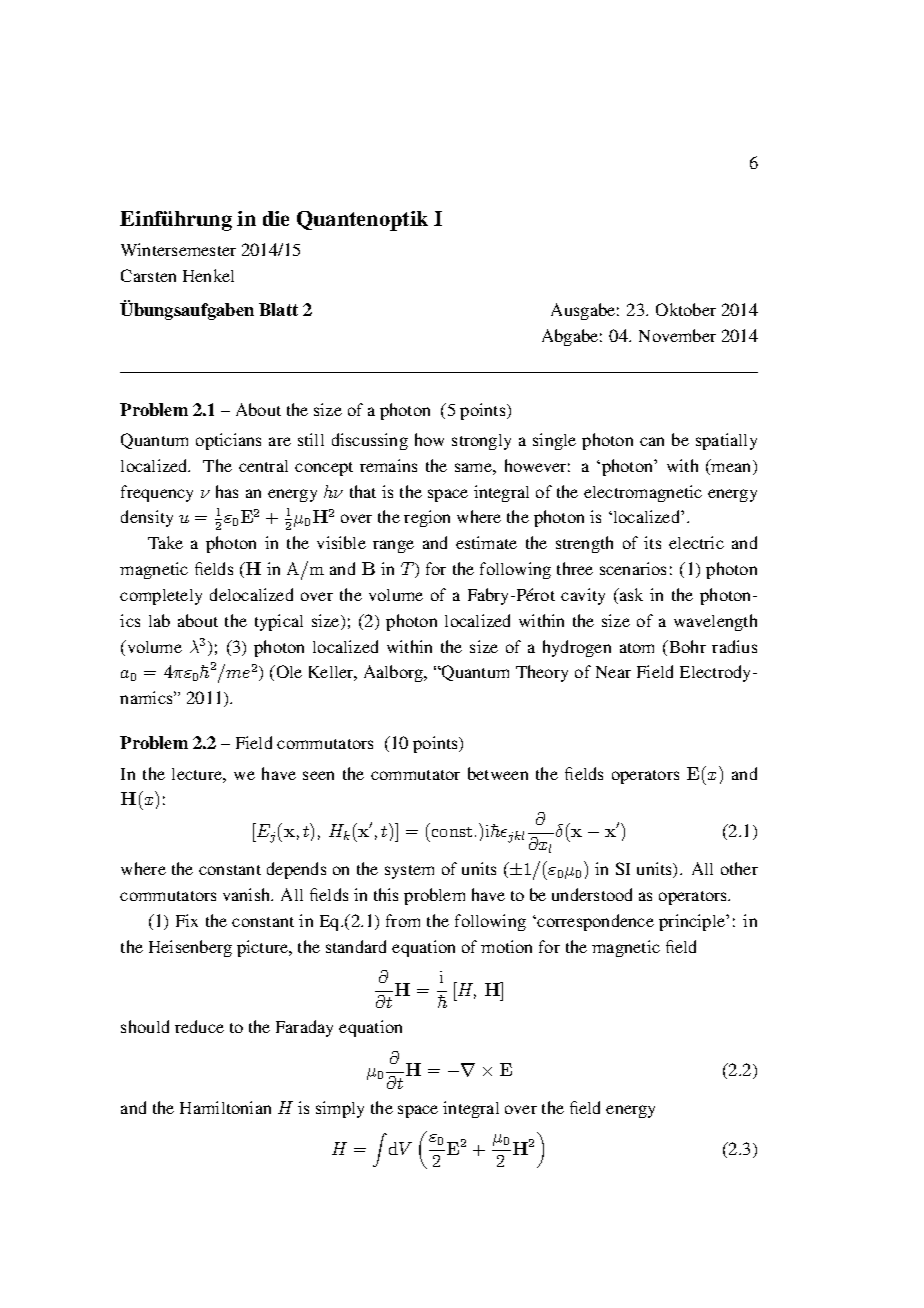  What do you see at coordinates (276, 218) in the document?
I see `die` at bounding box center [276, 218].
